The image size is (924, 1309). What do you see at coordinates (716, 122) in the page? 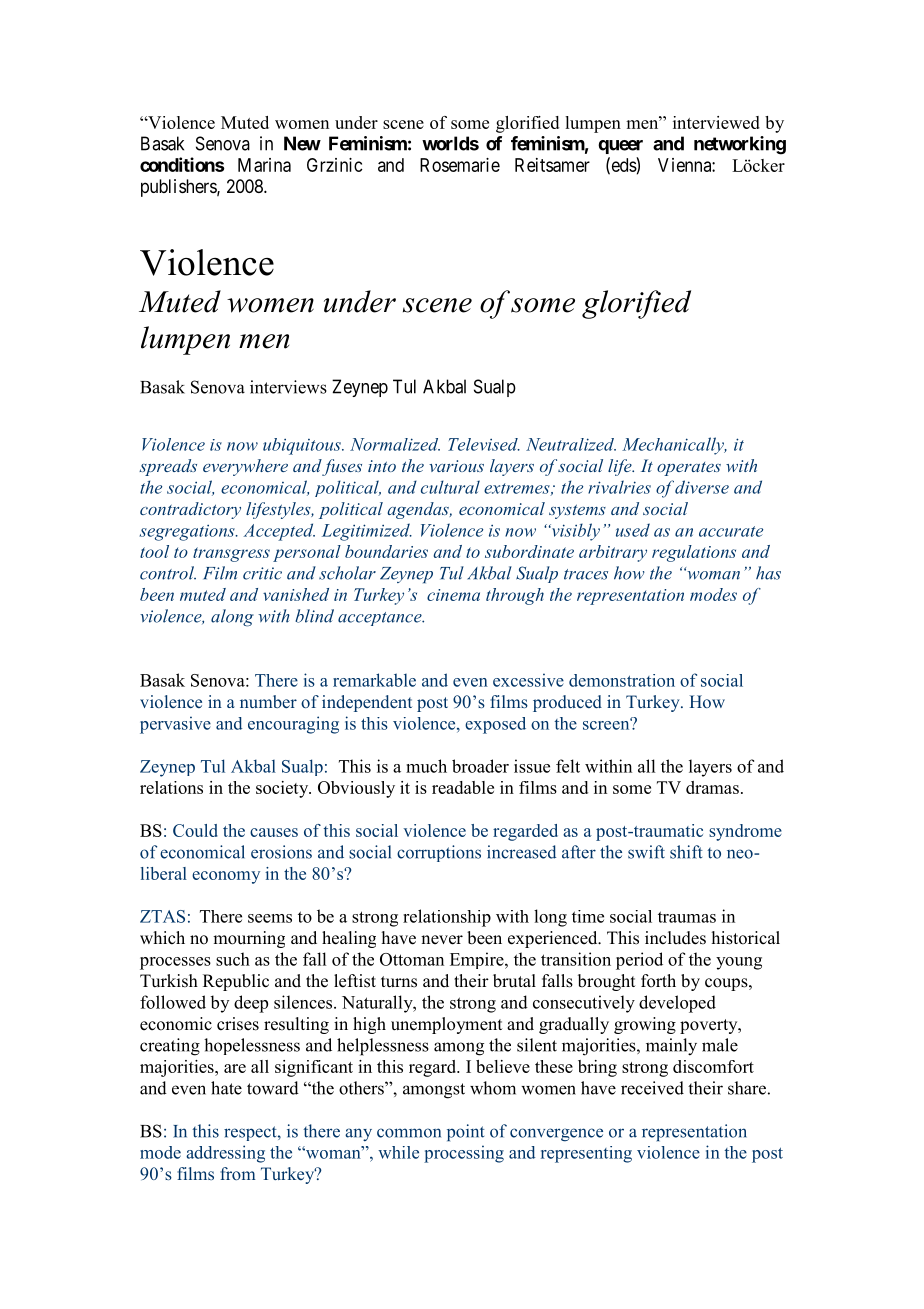
I see `interviewed` at bounding box center [716, 122].
